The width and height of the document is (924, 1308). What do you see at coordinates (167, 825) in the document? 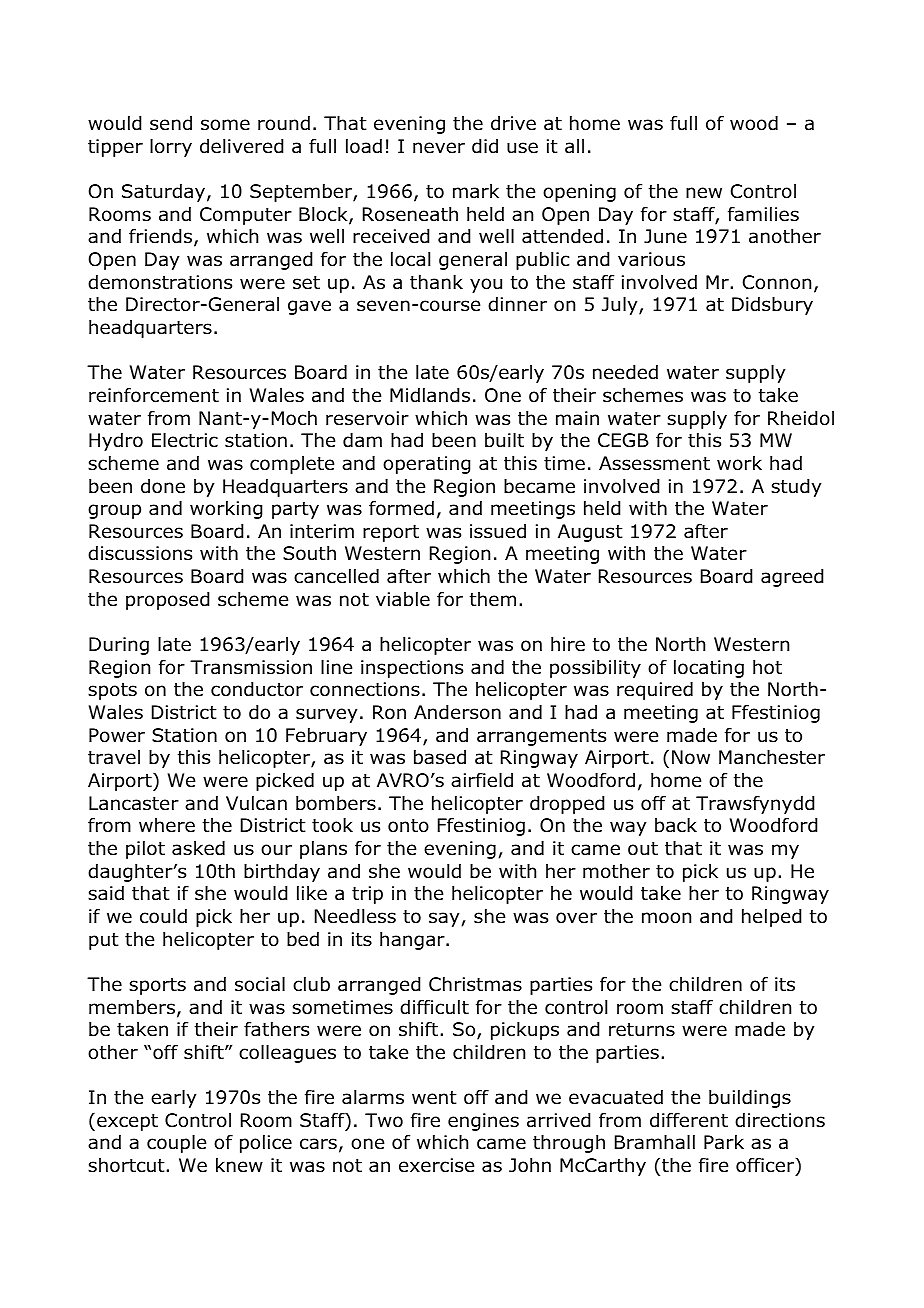
I see `where` at bounding box center [167, 825].
